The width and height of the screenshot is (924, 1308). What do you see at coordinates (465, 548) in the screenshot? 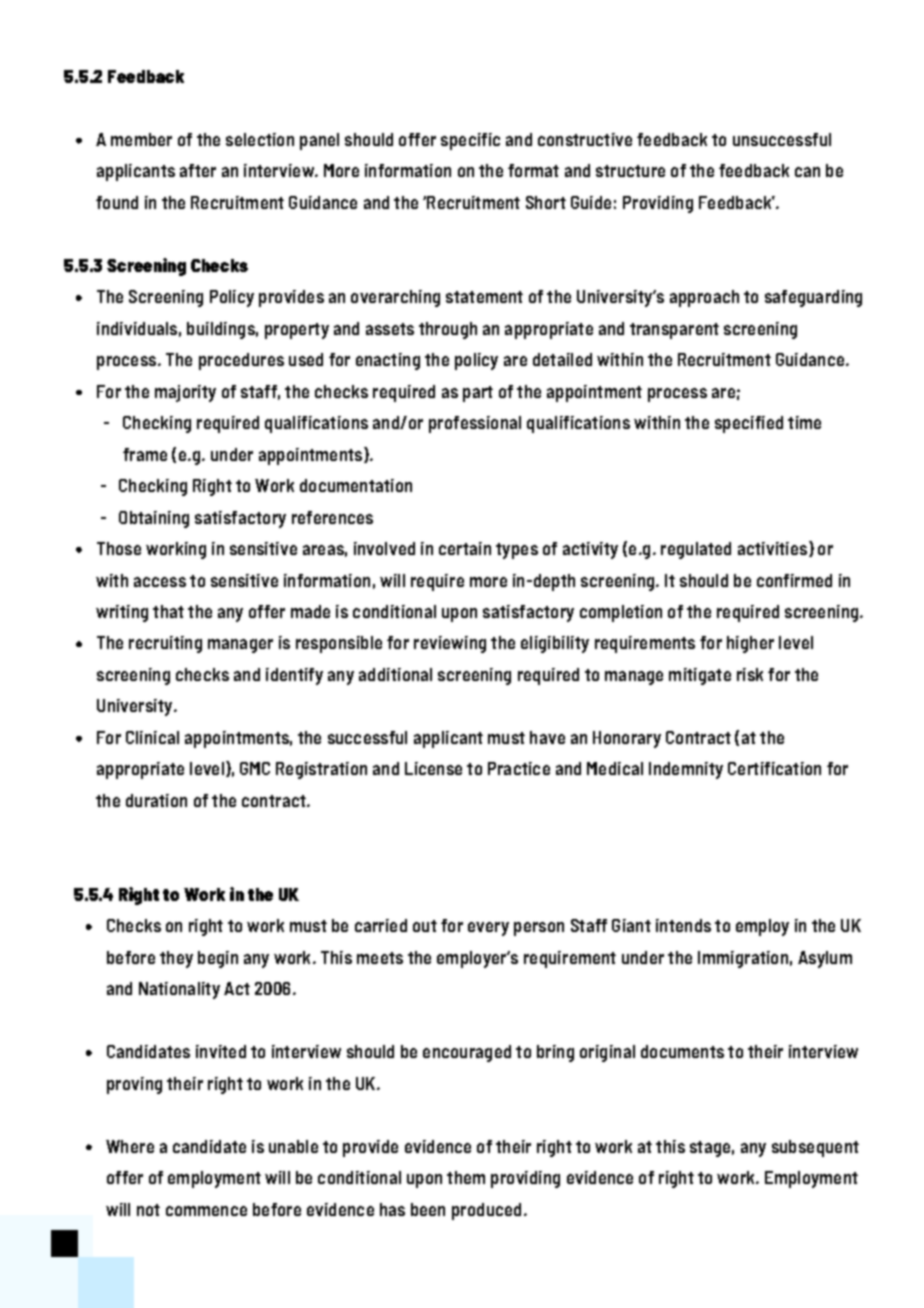
I see `certain` at bounding box center [465, 548].
